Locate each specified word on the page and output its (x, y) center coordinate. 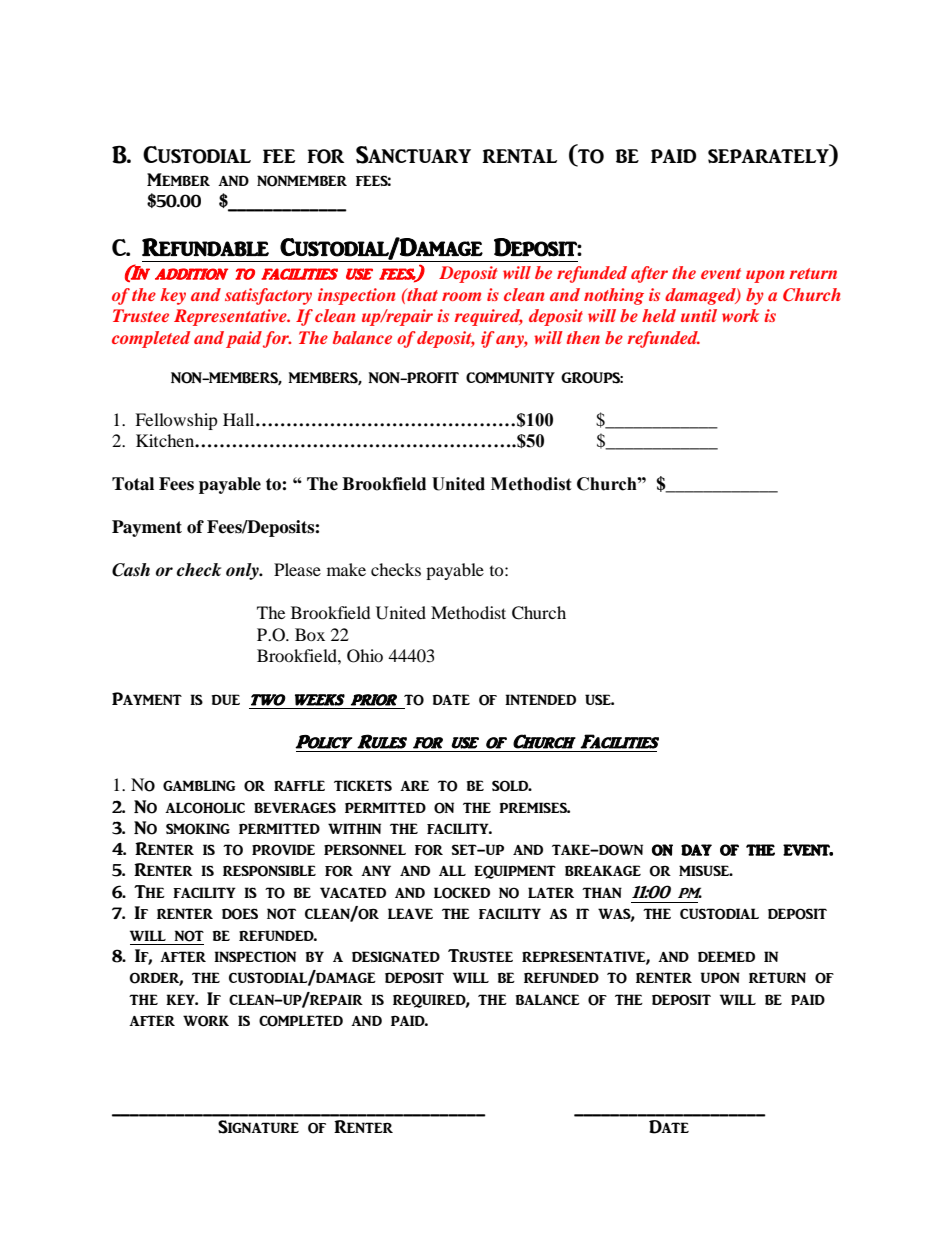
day (696, 850)
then (583, 337)
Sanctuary (413, 155)
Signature (258, 1127)
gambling (199, 785)
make (346, 569)
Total (133, 484)
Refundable (205, 247)
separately (770, 157)
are (414, 785)
